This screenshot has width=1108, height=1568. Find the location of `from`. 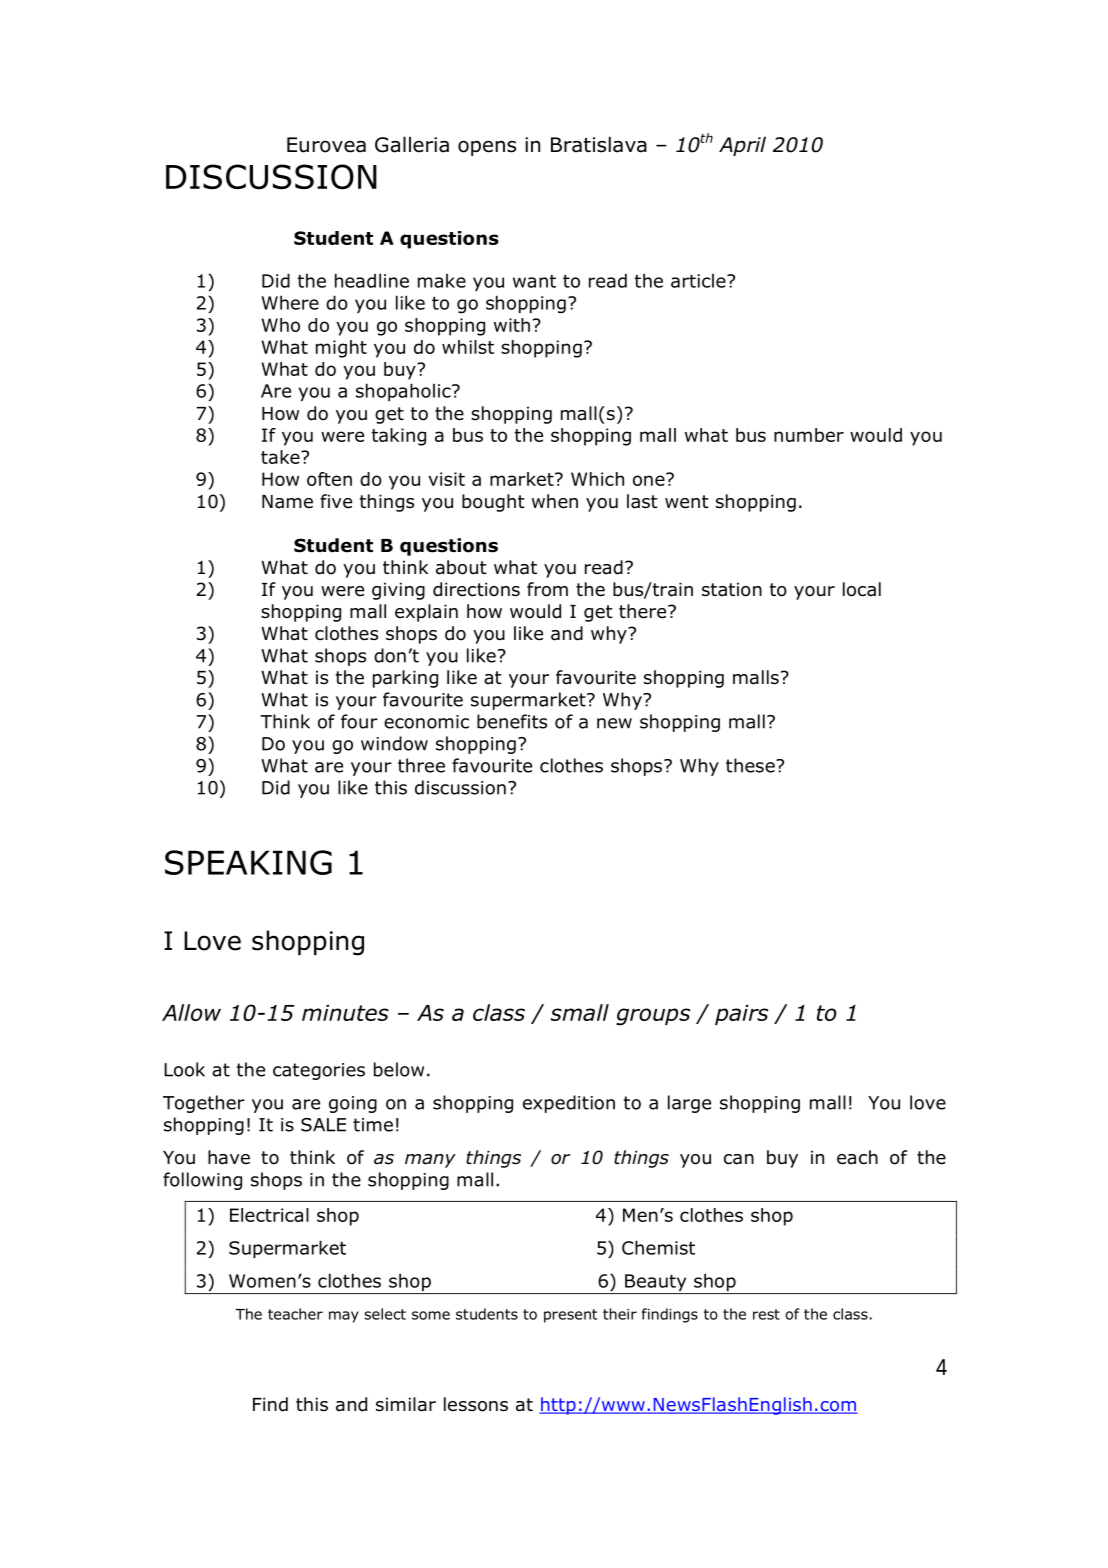

from is located at coordinates (547, 589).
